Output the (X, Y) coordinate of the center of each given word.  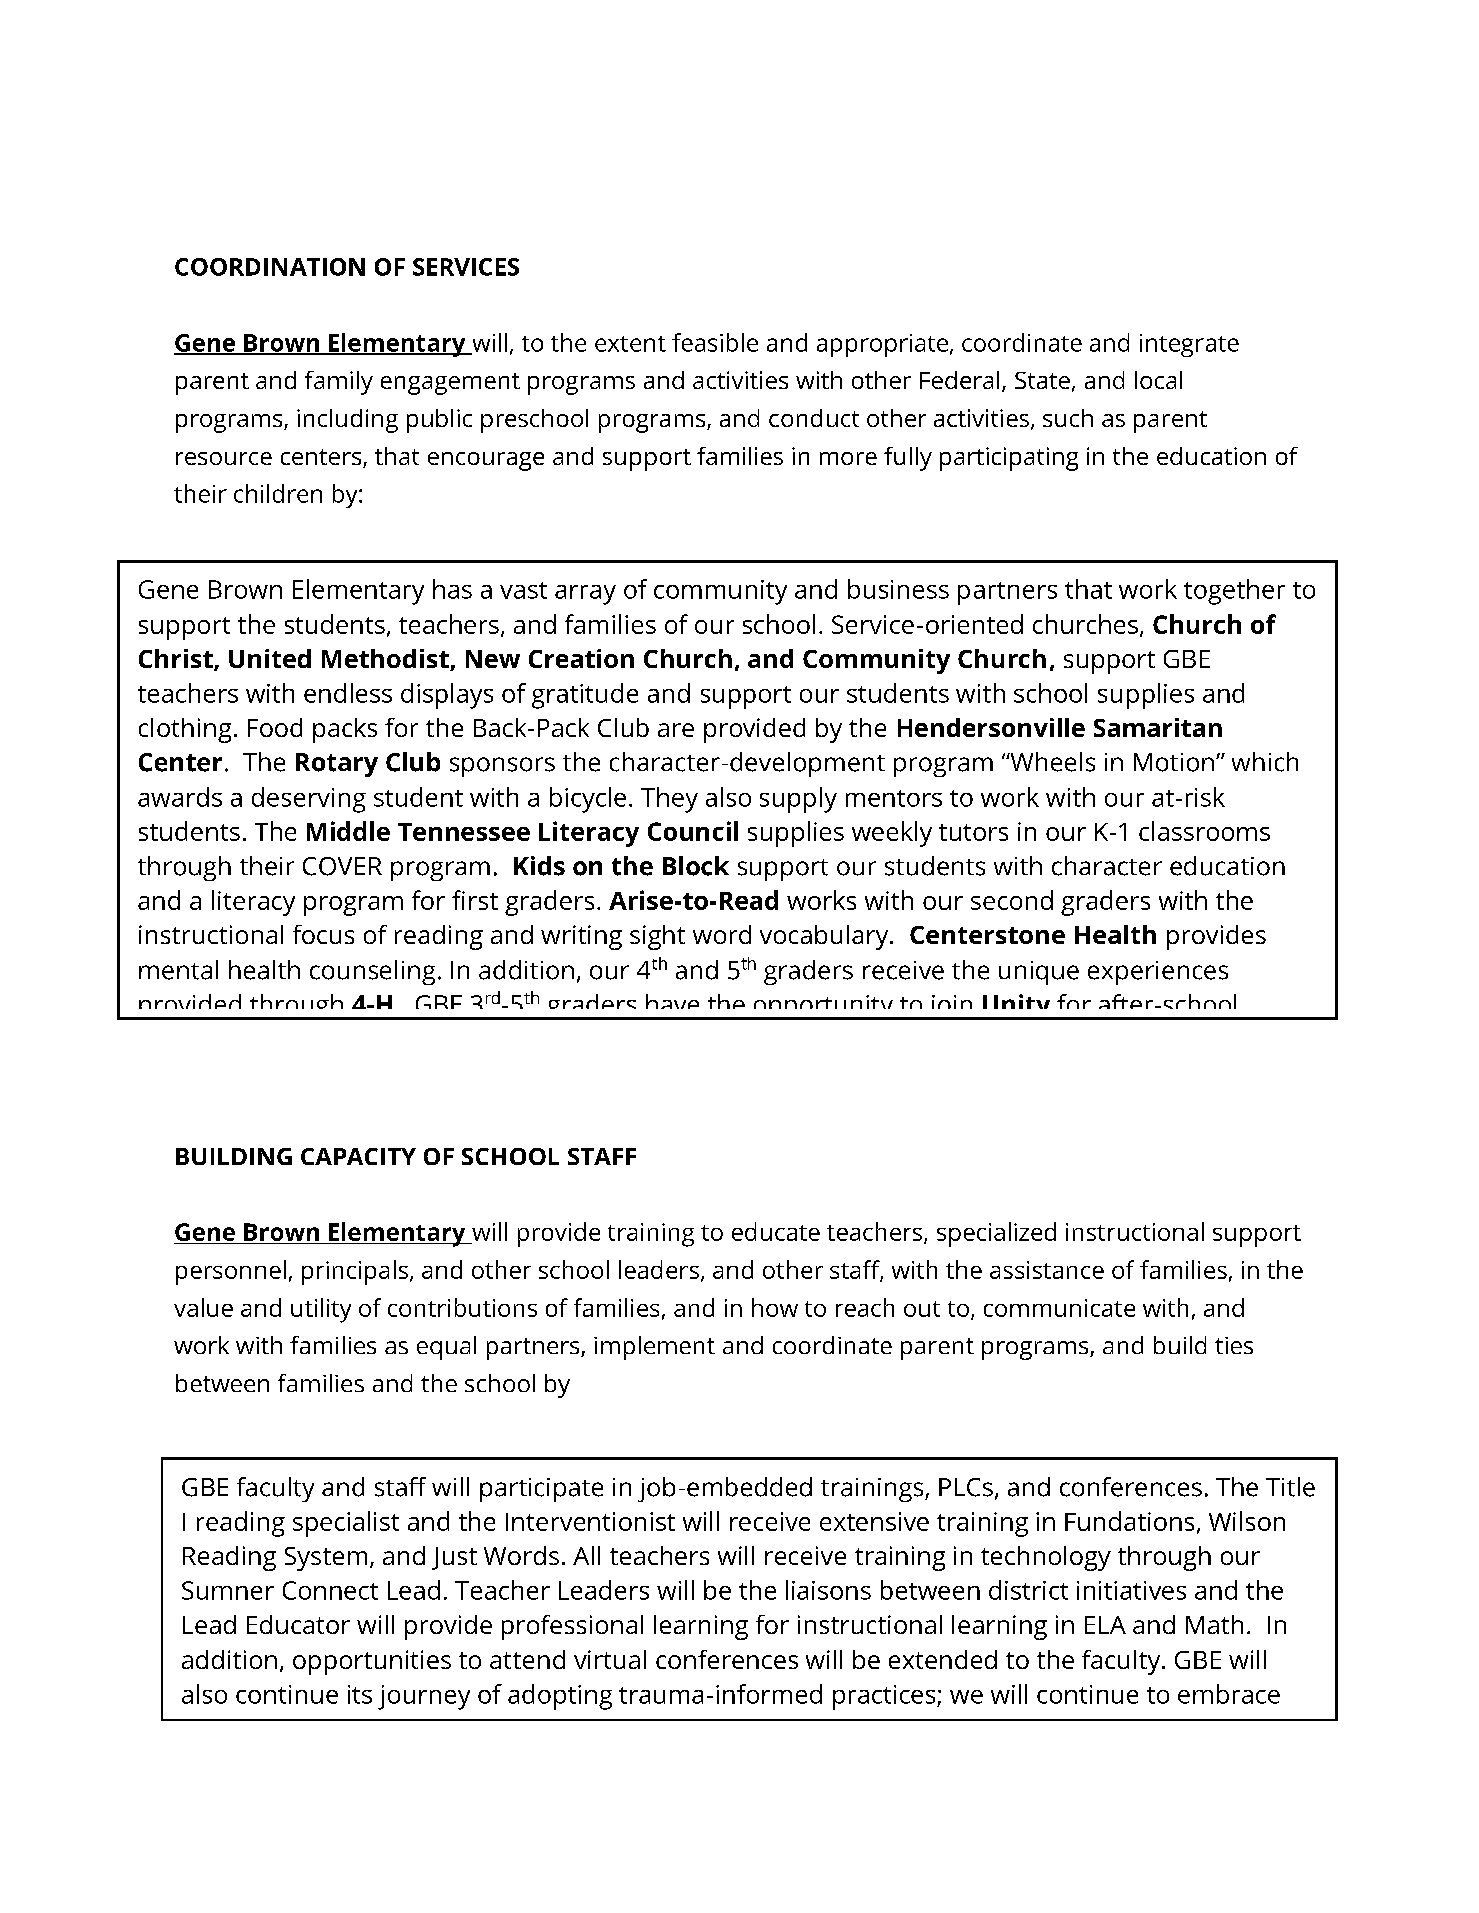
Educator (298, 1624)
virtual (610, 1659)
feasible (715, 342)
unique (1039, 973)
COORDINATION (270, 267)
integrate (1189, 345)
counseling (372, 972)
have (672, 1001)
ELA (1105, 1625)
